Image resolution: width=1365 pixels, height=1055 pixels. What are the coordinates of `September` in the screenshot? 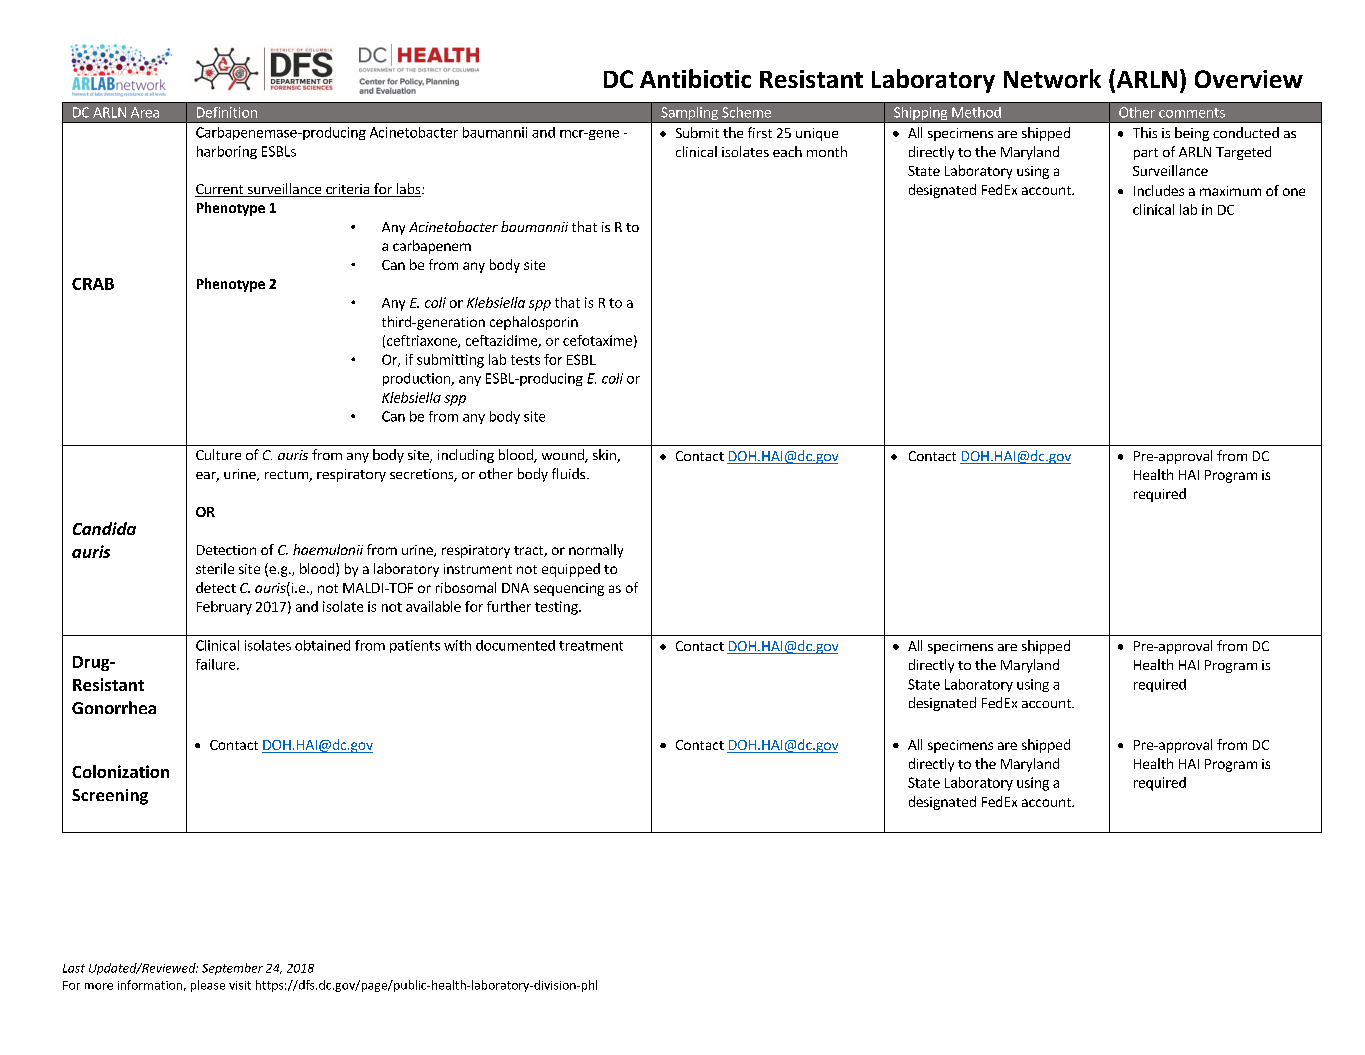 It's located at (232, 969).
